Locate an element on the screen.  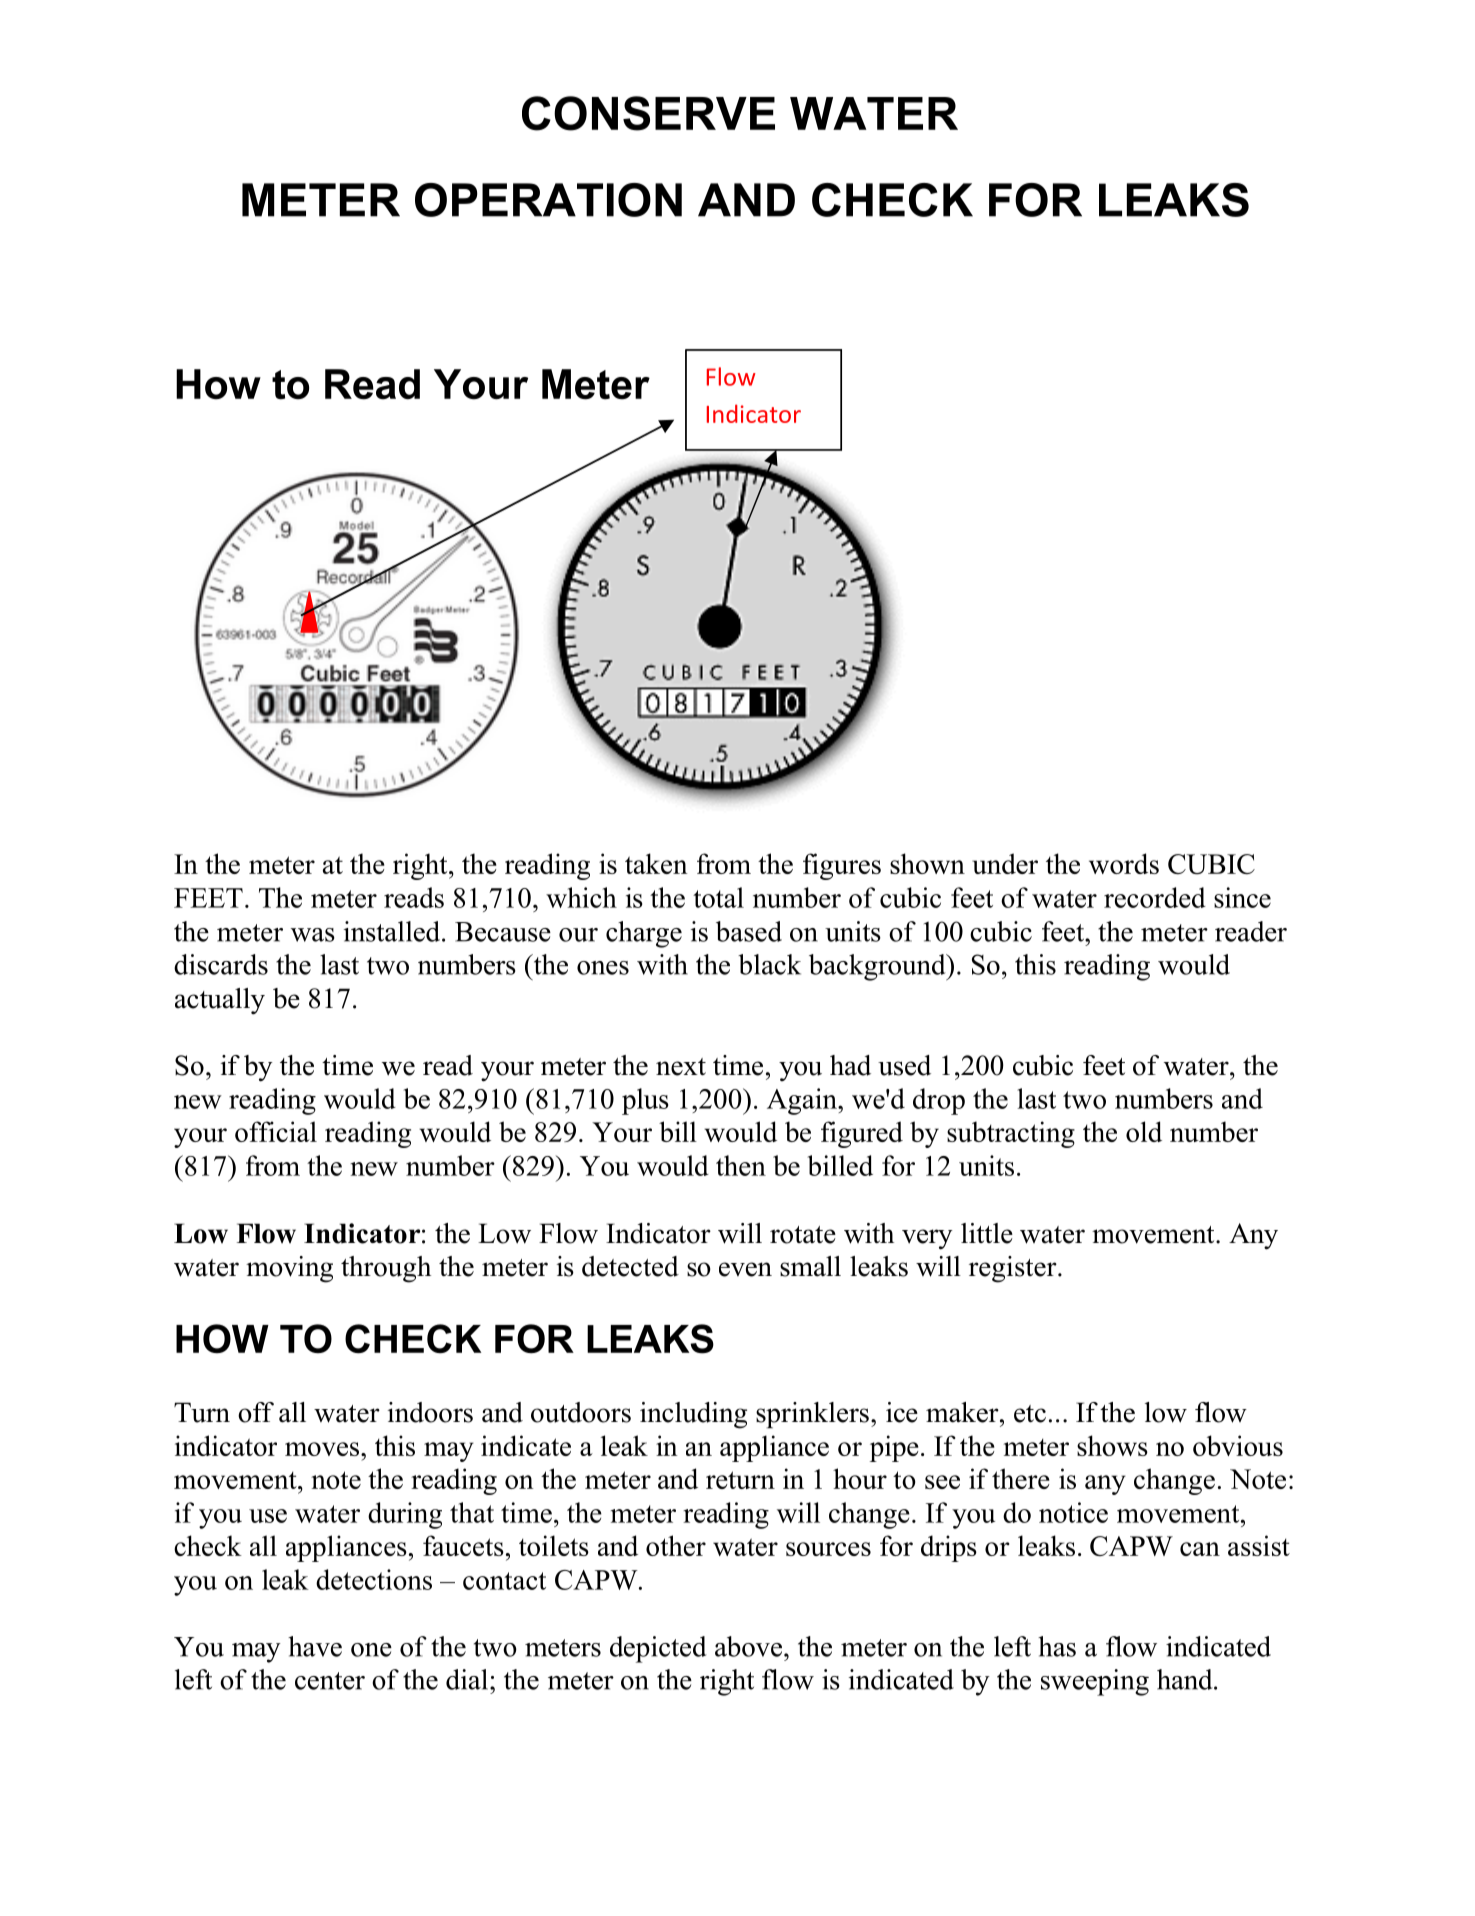
taken is located at coordinates (656, 863).
